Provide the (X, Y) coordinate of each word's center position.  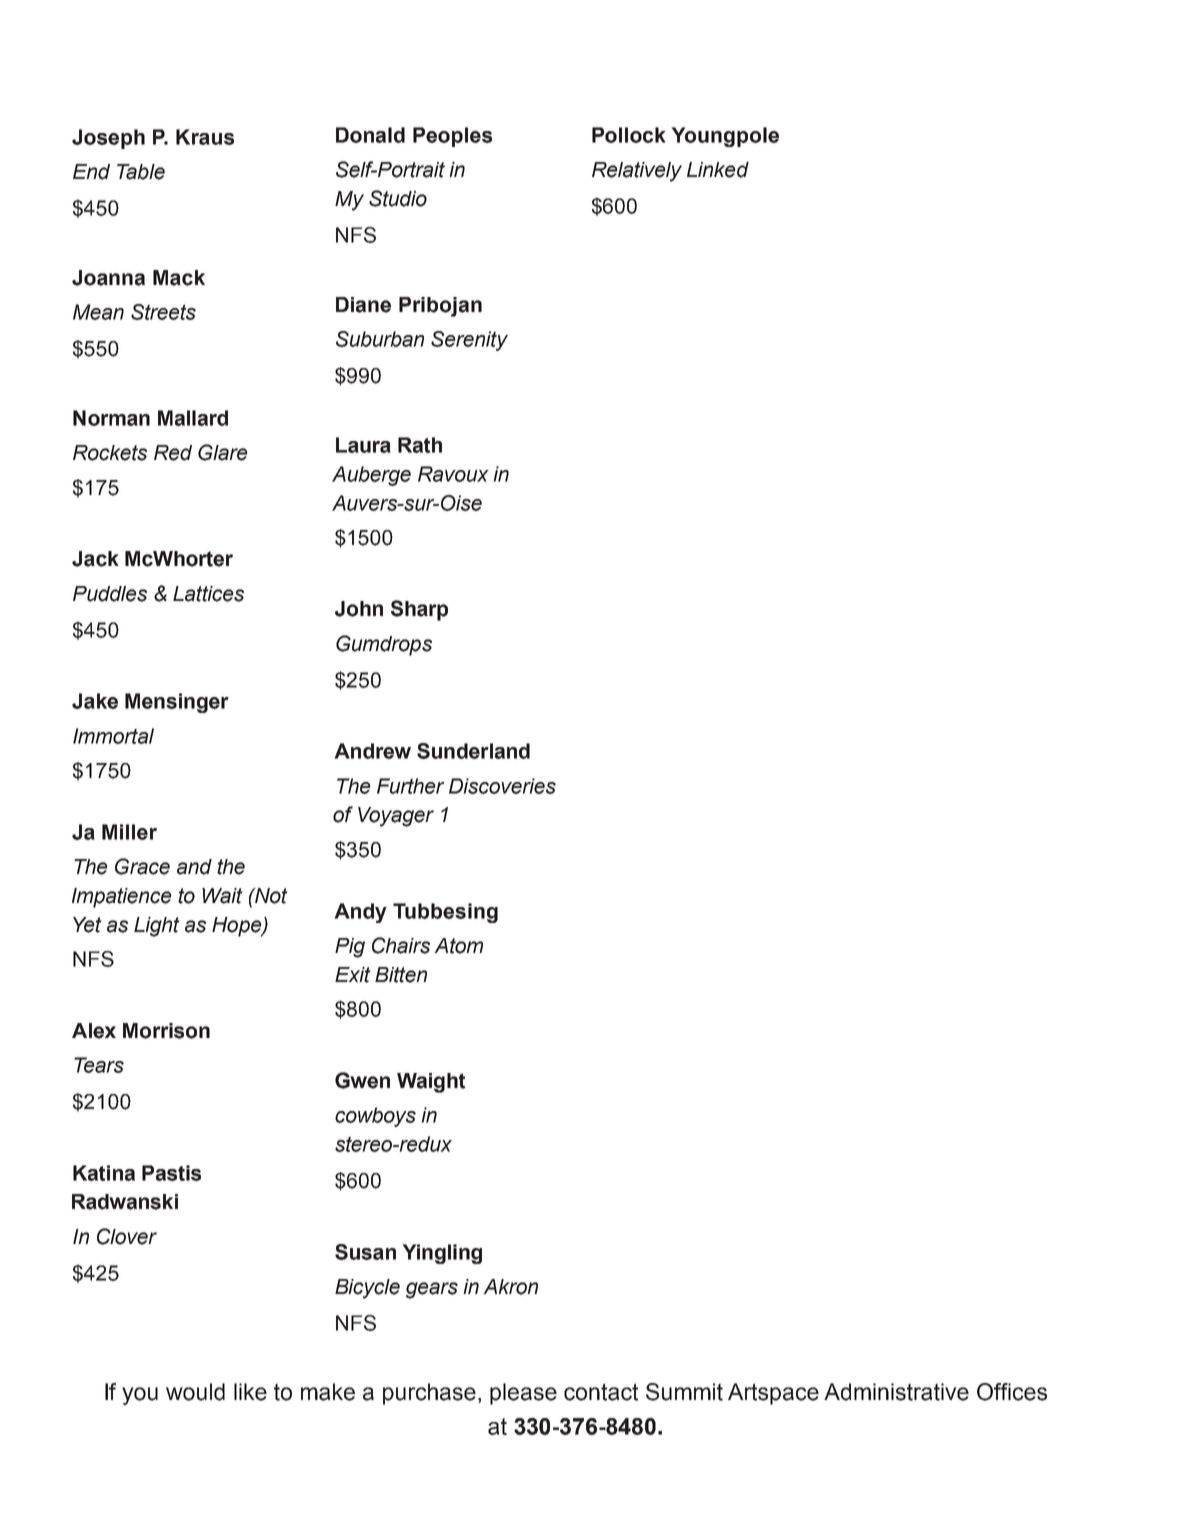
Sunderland (473, 751)
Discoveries (502, 786)
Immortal (113, 736)
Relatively (637, 172)
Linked (718, 170)
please (523, 1394)
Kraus (205, 137)
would (195, 1392)
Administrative (896, 1392)
